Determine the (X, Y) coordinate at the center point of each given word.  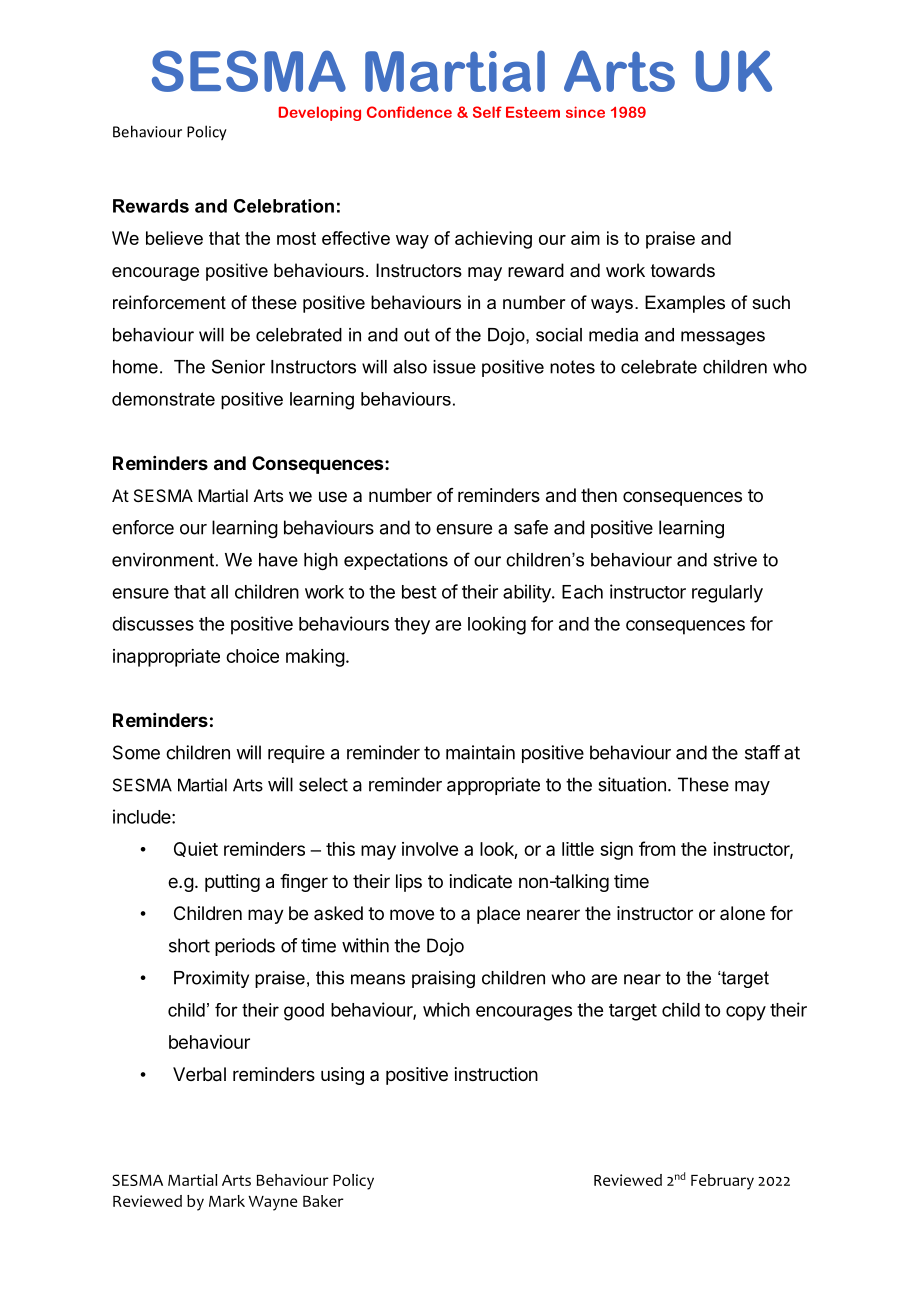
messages (723, 338)
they (412, 626)
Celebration (284, 206)
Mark (227, 1201)
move (412, 914)
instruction (496, 1074)
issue (454, 367)
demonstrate (163, 399)
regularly (727, 594)
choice (252, 656)
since (585, 112)
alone (742, 913)
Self (487, 112)
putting (232, 883)
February (722, 1182)
